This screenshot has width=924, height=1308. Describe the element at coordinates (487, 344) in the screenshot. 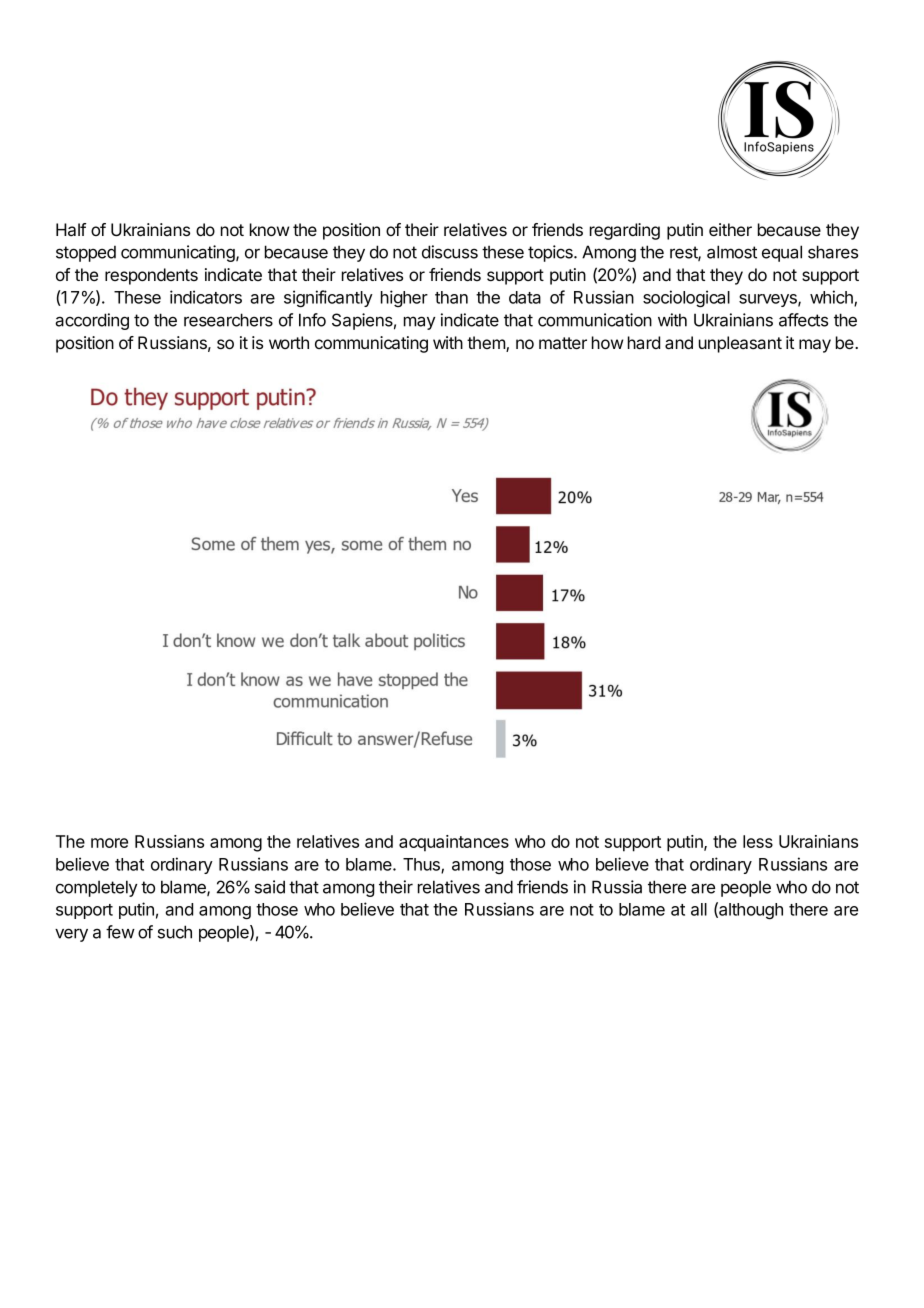

I see `them` at that location.
